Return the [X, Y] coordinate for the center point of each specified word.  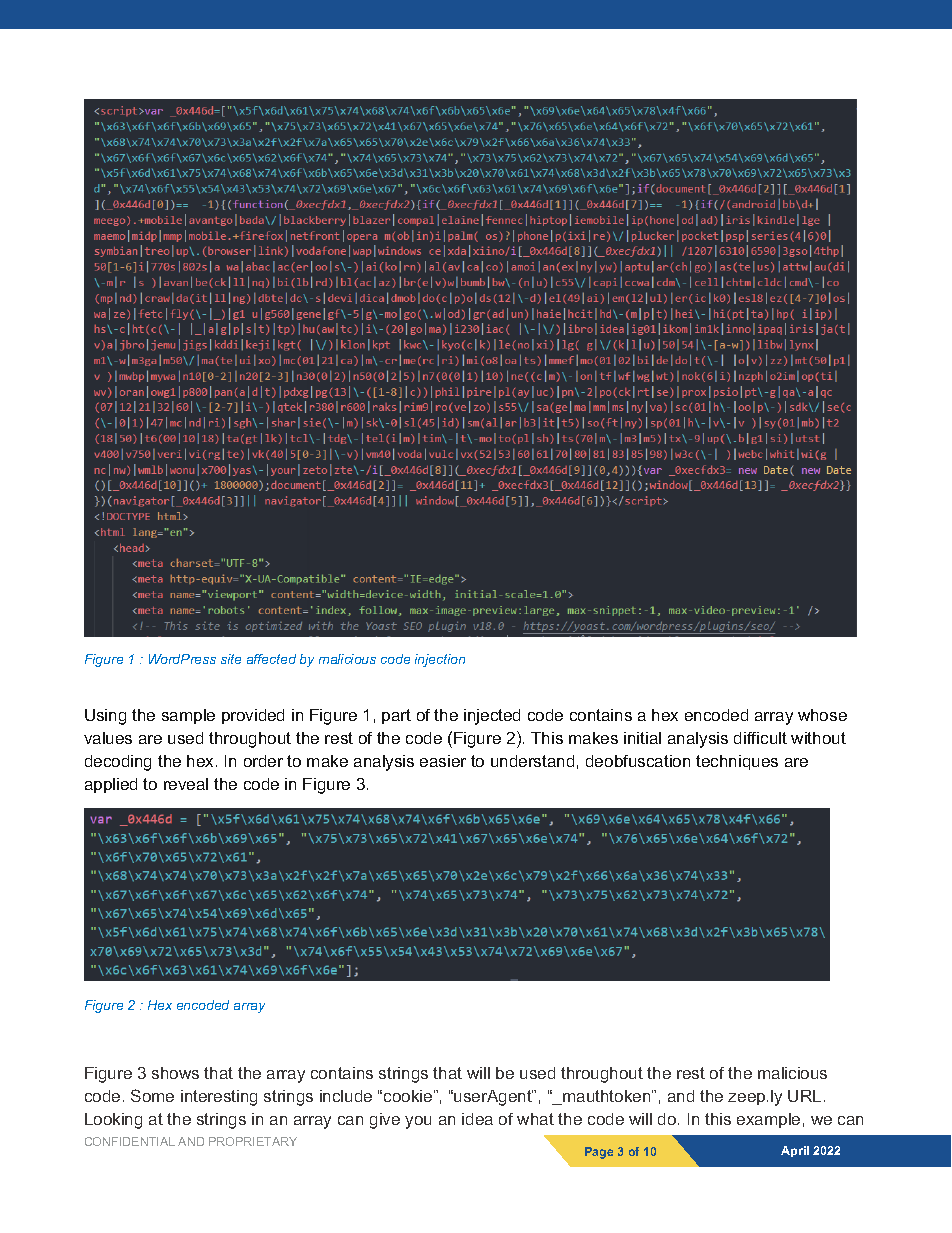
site [231, 659]
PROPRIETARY [253, 1141]
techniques [737, 762]
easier [443, 761]
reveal [186, 784]
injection [440, 660]
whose [822, 715]
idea [477, 1119]
